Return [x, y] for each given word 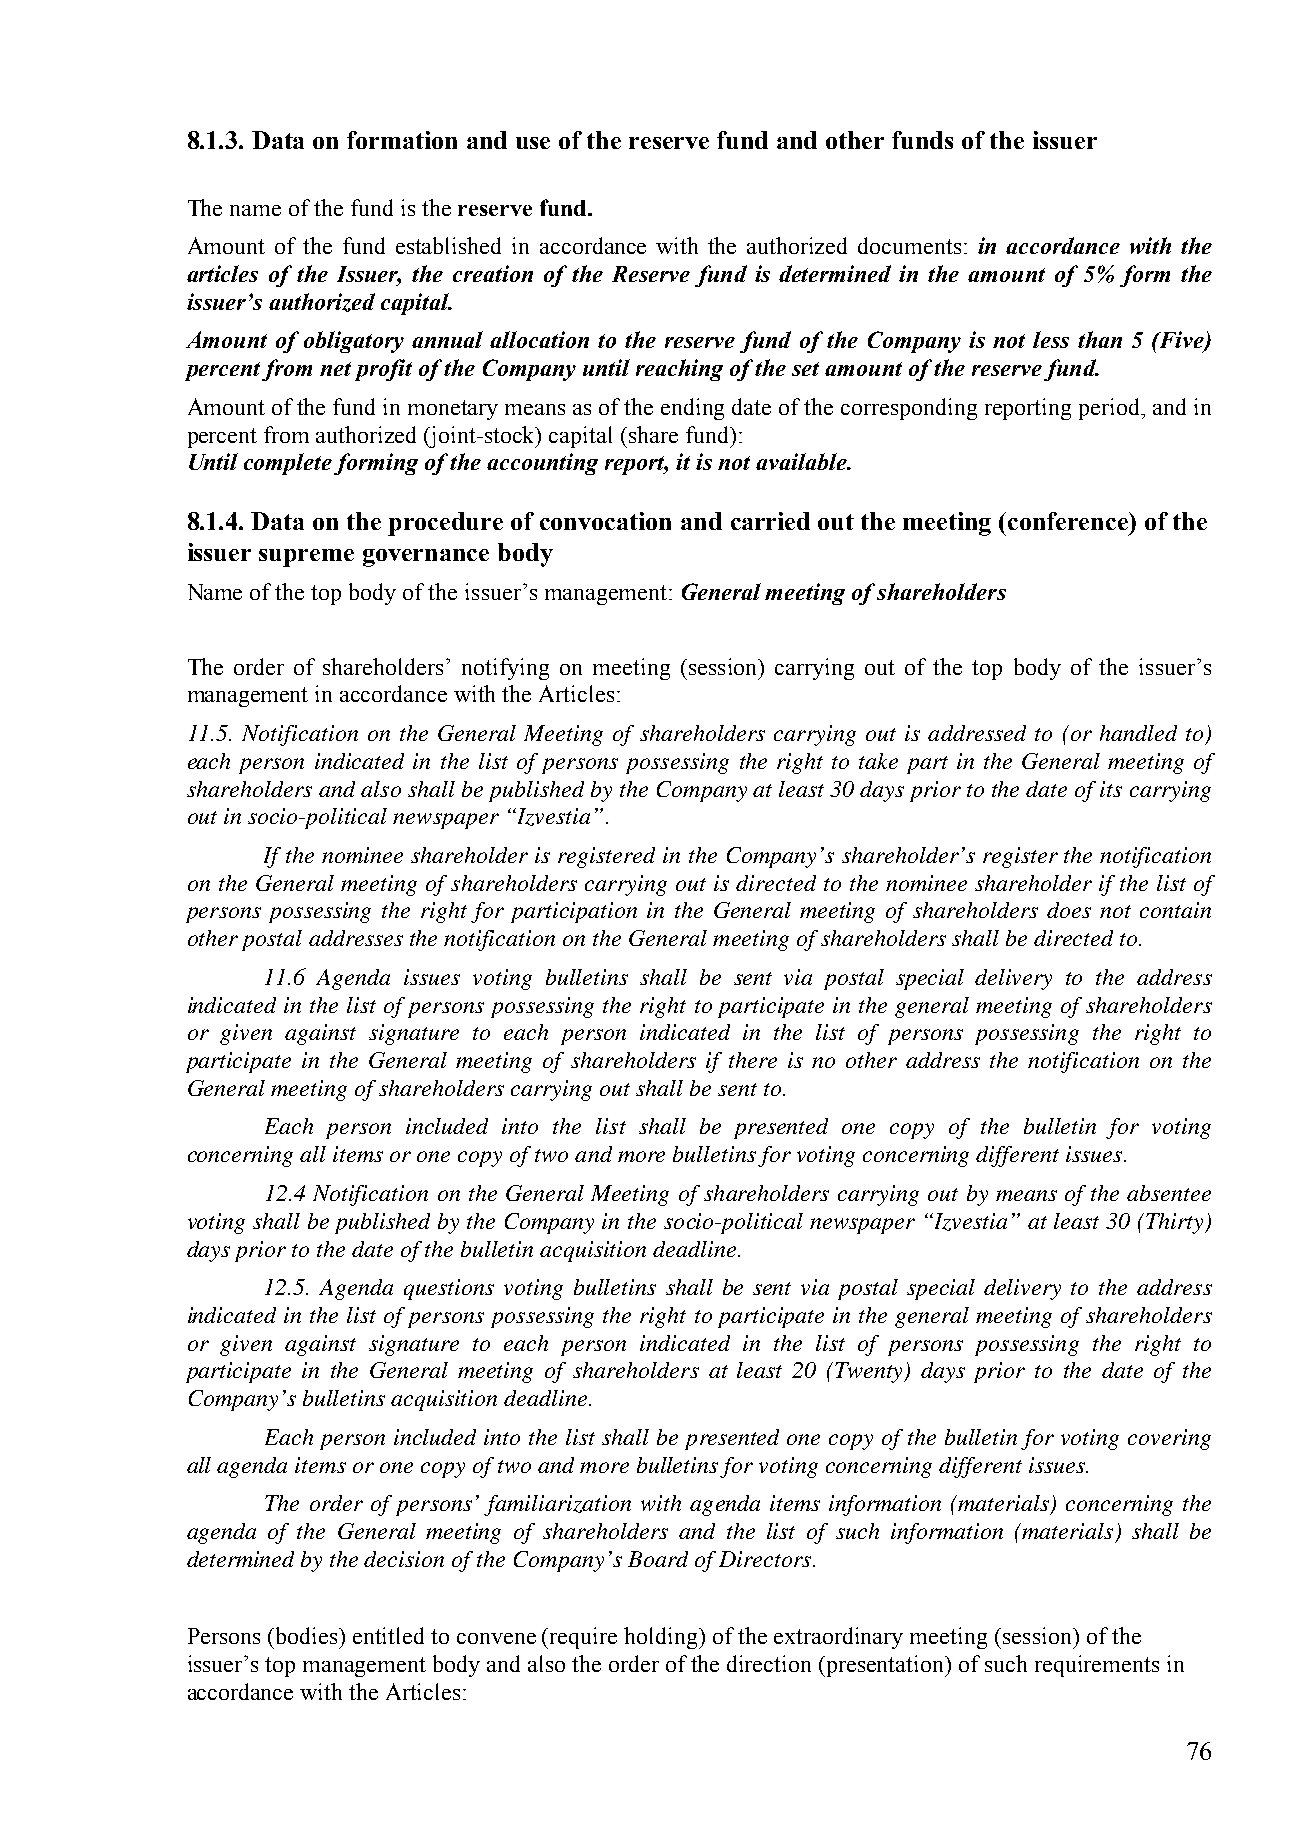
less [1051, 339]
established [448, 245]
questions [449, 1289]
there [753, 1060]
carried [770, 521]
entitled [388, 1635]
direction [769, 1663]
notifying [505, 669]
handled [1138, 733]
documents [909, 245]
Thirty [1176, 1223]
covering [1169, 1439]
